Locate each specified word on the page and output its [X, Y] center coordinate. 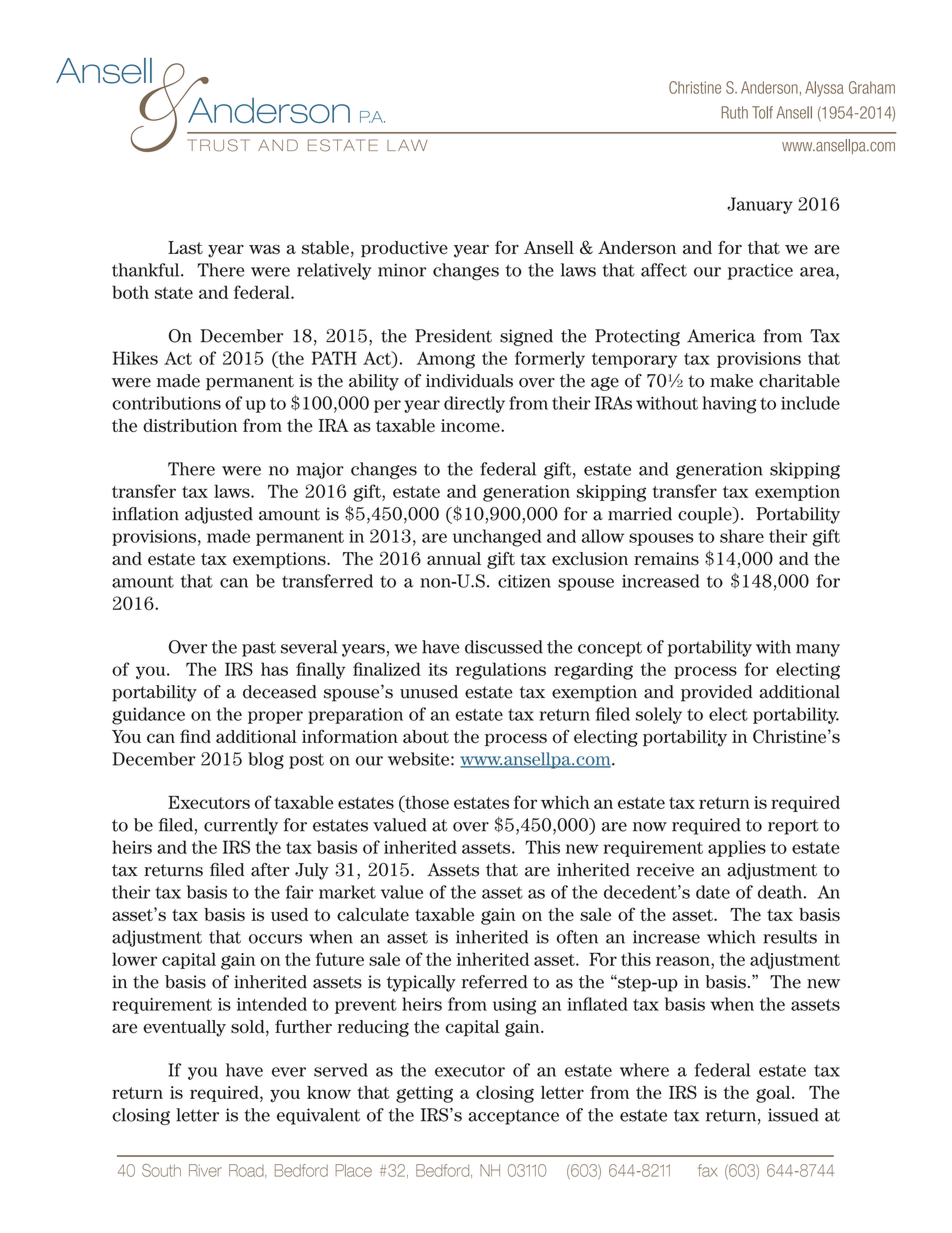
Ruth [735, 112]
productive [404, 249]
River [205, 1170]
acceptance [513, 1117]
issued [793, 1115]
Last [185, 248]
